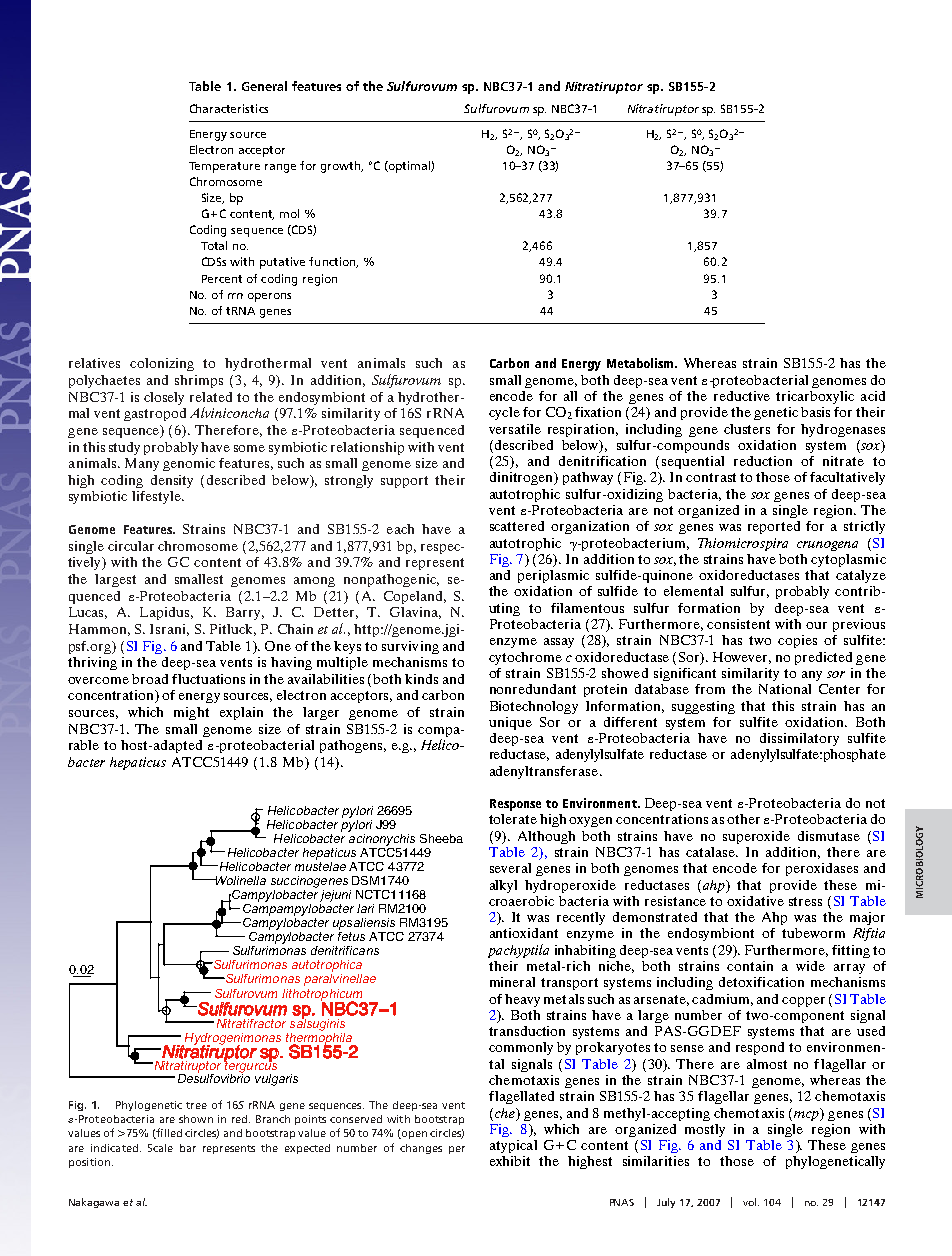 This screenshot has width=952, height=1256. I want to click on Scale, so click(160, 1148).
